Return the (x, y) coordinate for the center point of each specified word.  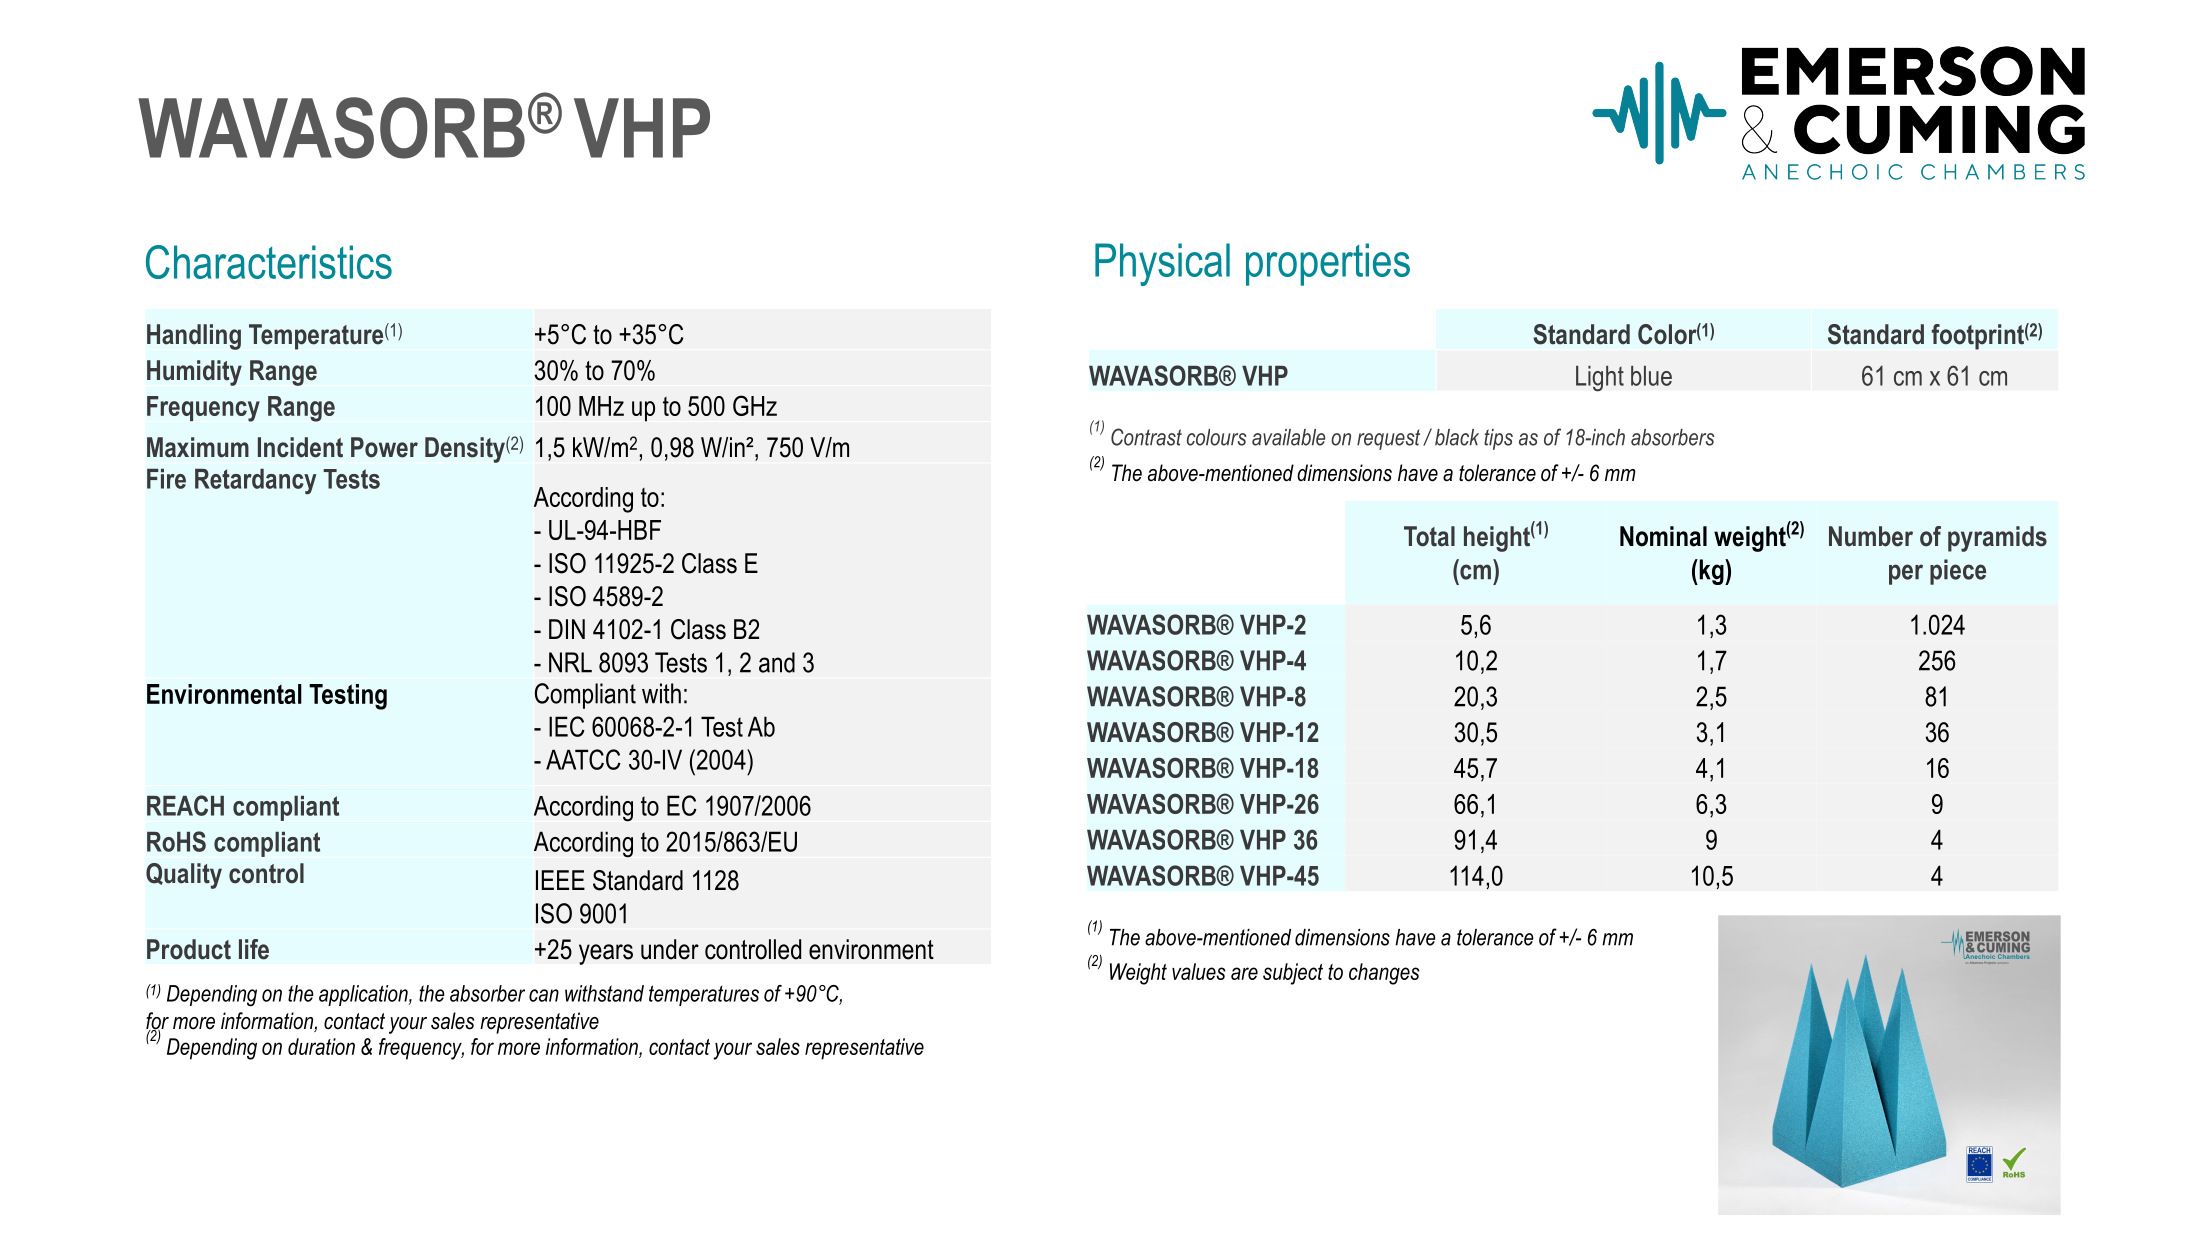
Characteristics (269, 262)
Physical (1162, 264)
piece (1958, 572)
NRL (570, 662)
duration (321, 1046)
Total (1429, 536)
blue (1651, 376)
